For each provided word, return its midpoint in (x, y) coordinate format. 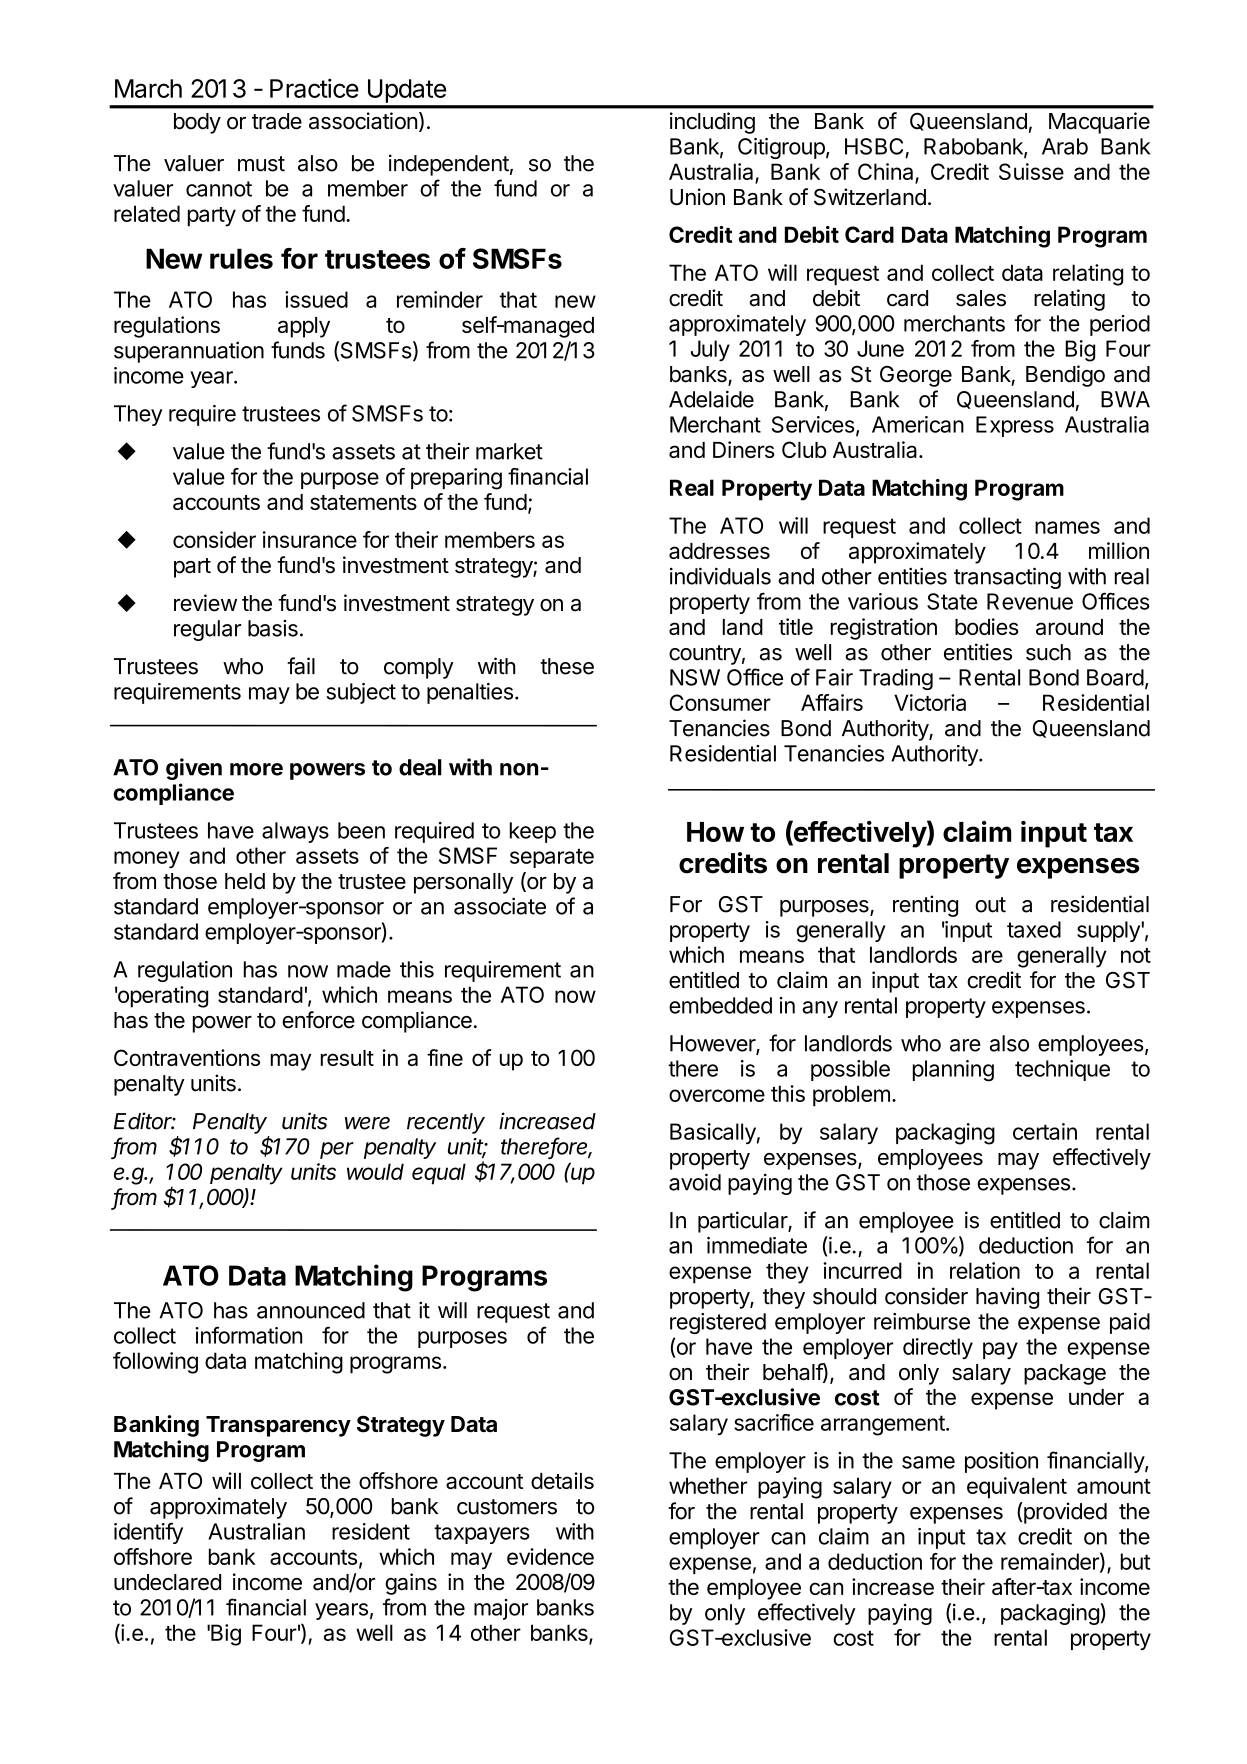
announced (311, 1310)
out (990, 905)
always (295, 832)
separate (552, 858)
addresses (719, 551)
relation (985, 1270)
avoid (695, 1182)
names (1067, 527)
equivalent (1017, 1488)
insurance (310, 539)
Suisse (1031, 171)
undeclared (167, 1582)
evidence (550, 1556)
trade (277, 121)
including (712, 123)
